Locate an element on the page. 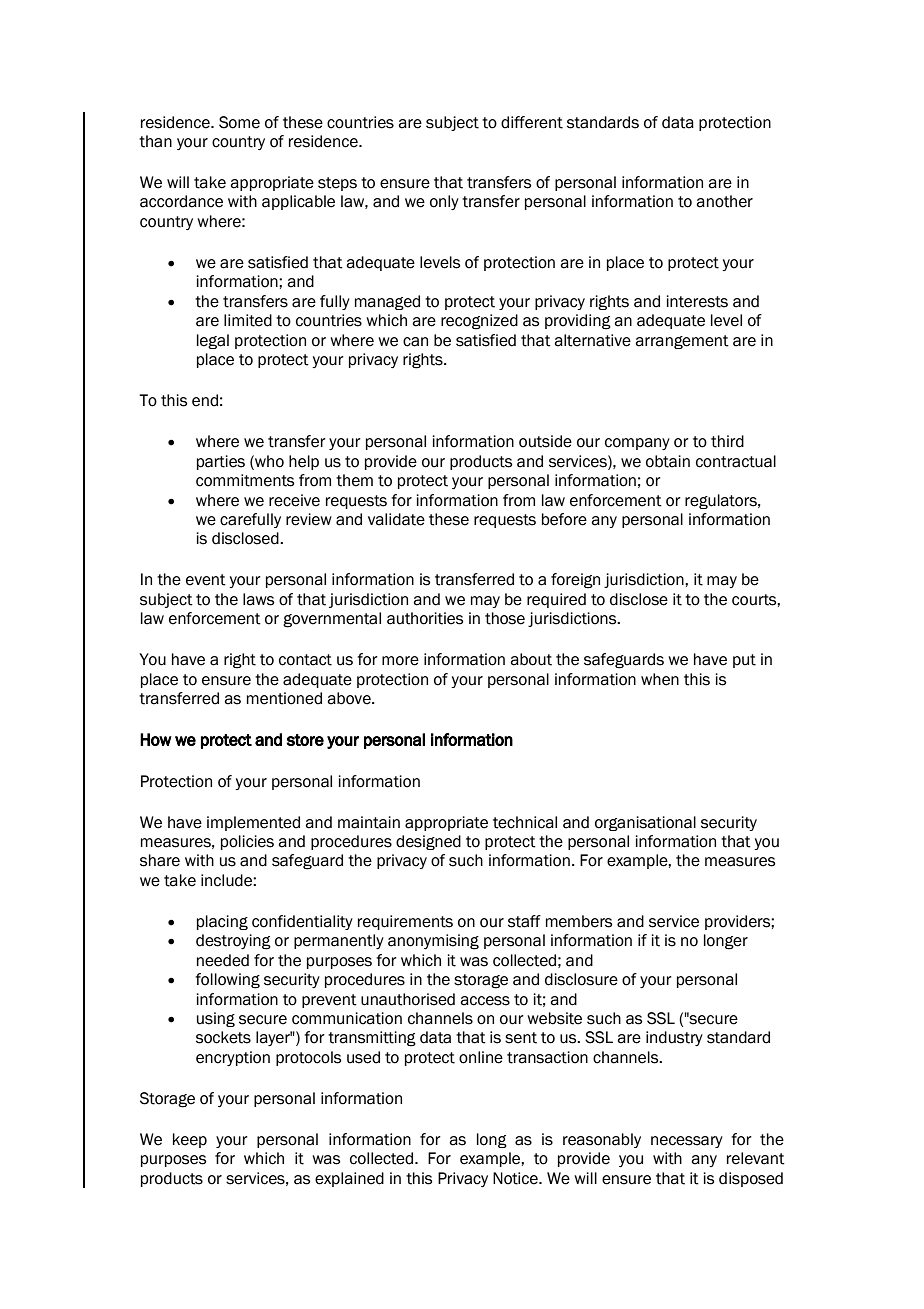 The image size is (924, 1309). laws is located at coordinates (258, 599).
